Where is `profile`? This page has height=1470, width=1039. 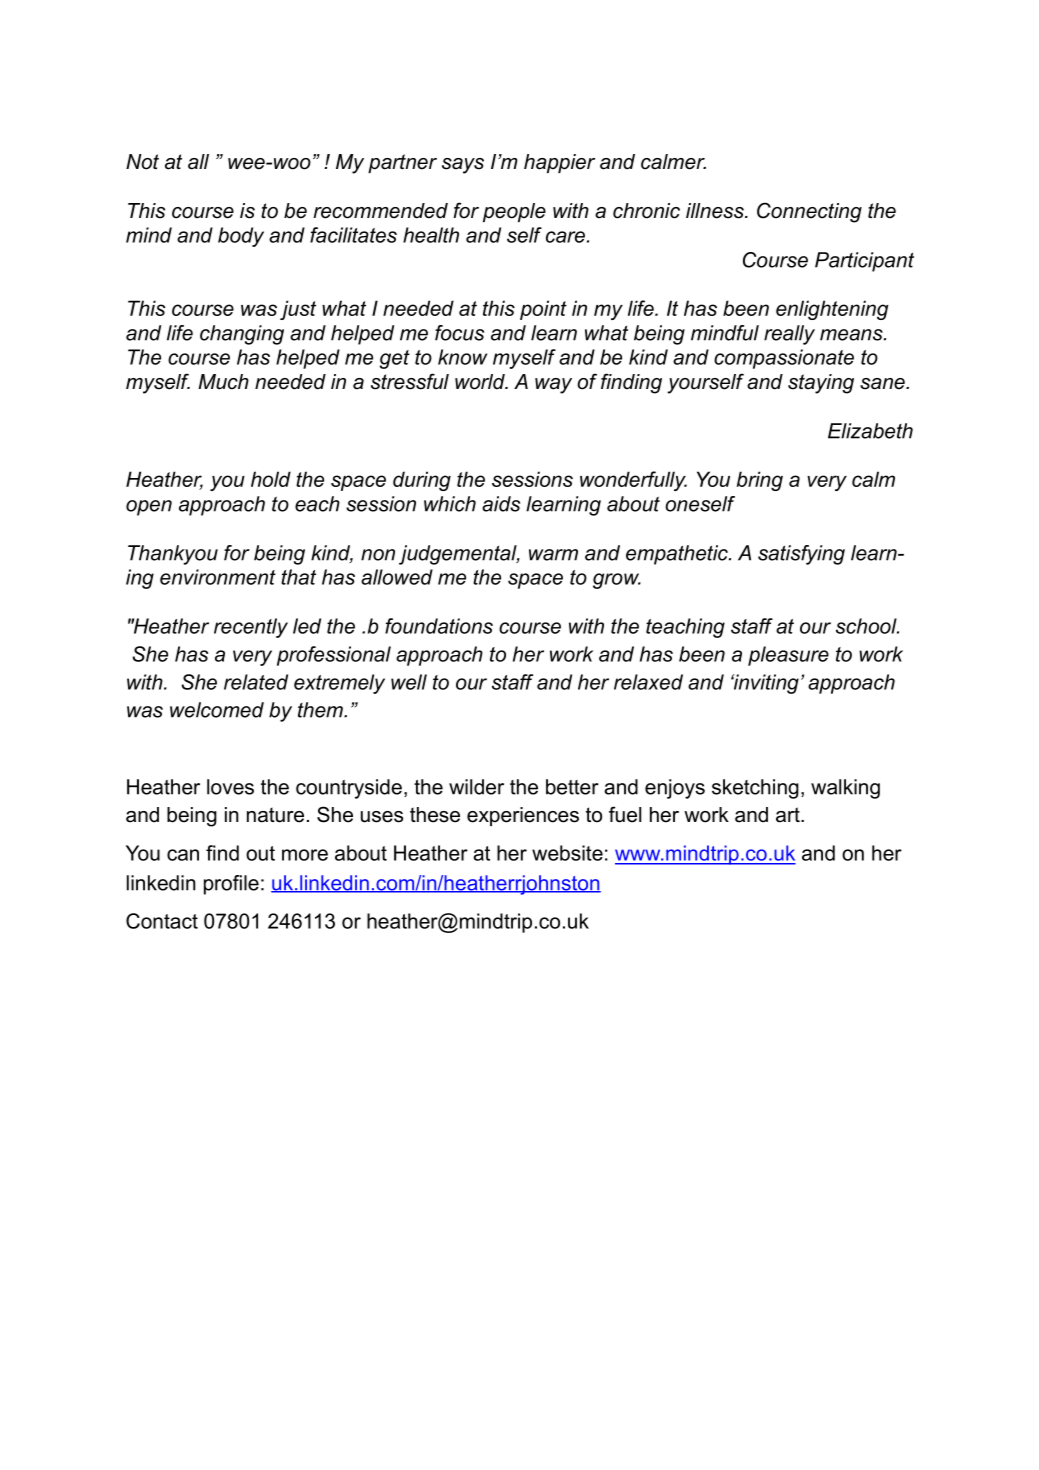 profile is located at coordinates (231, 885).
